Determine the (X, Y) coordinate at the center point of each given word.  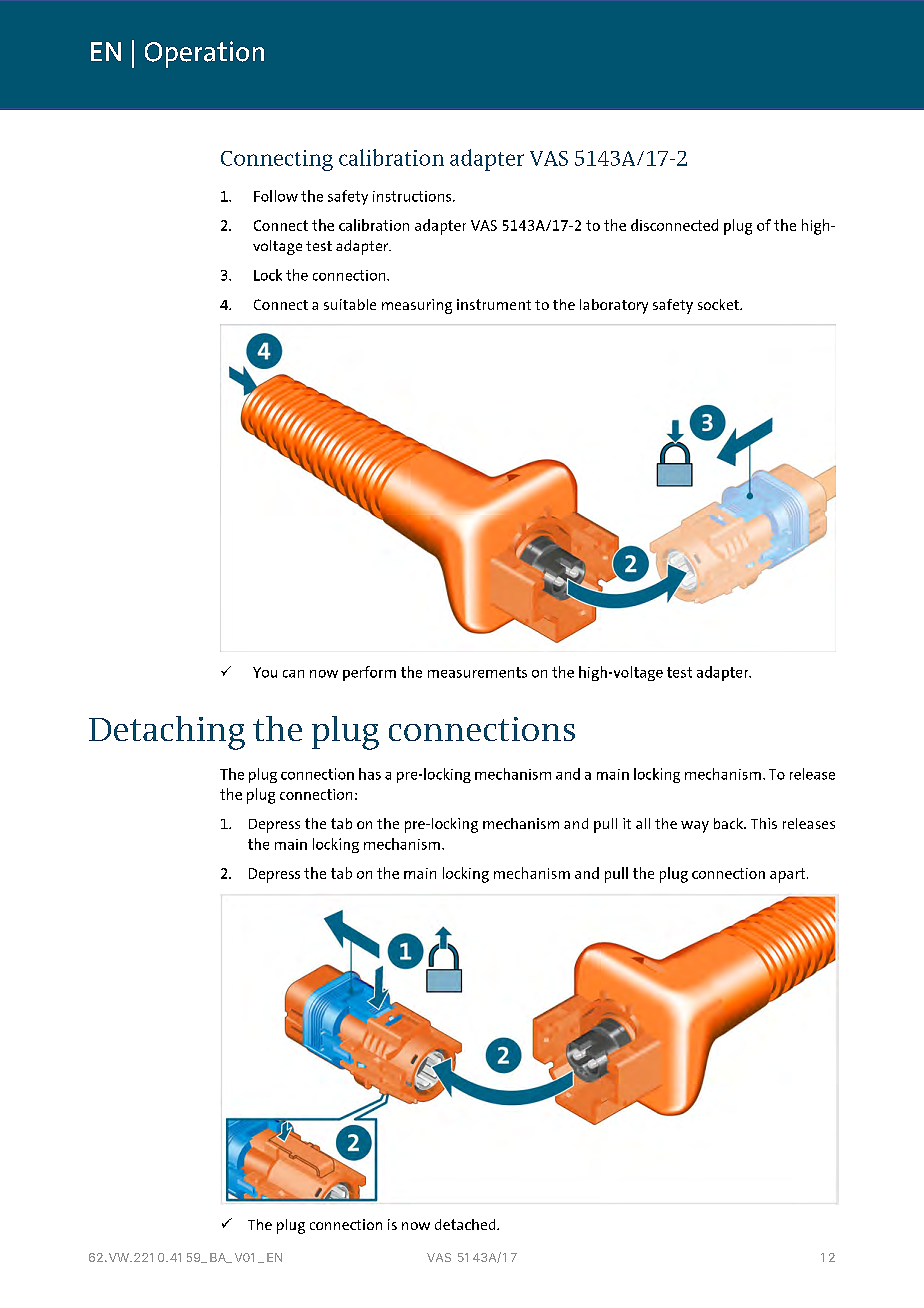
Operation (204, 54)
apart (789, 875)
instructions (413, 196)
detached (466, 1224)
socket (719, 304)
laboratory (614, 306)
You (265, 672)
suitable (350, 304)
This (764, 823)
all (643, 823)
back (729, 823)
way (695, 827)
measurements (477, 672)
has (370, 774)
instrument (494, 304)
